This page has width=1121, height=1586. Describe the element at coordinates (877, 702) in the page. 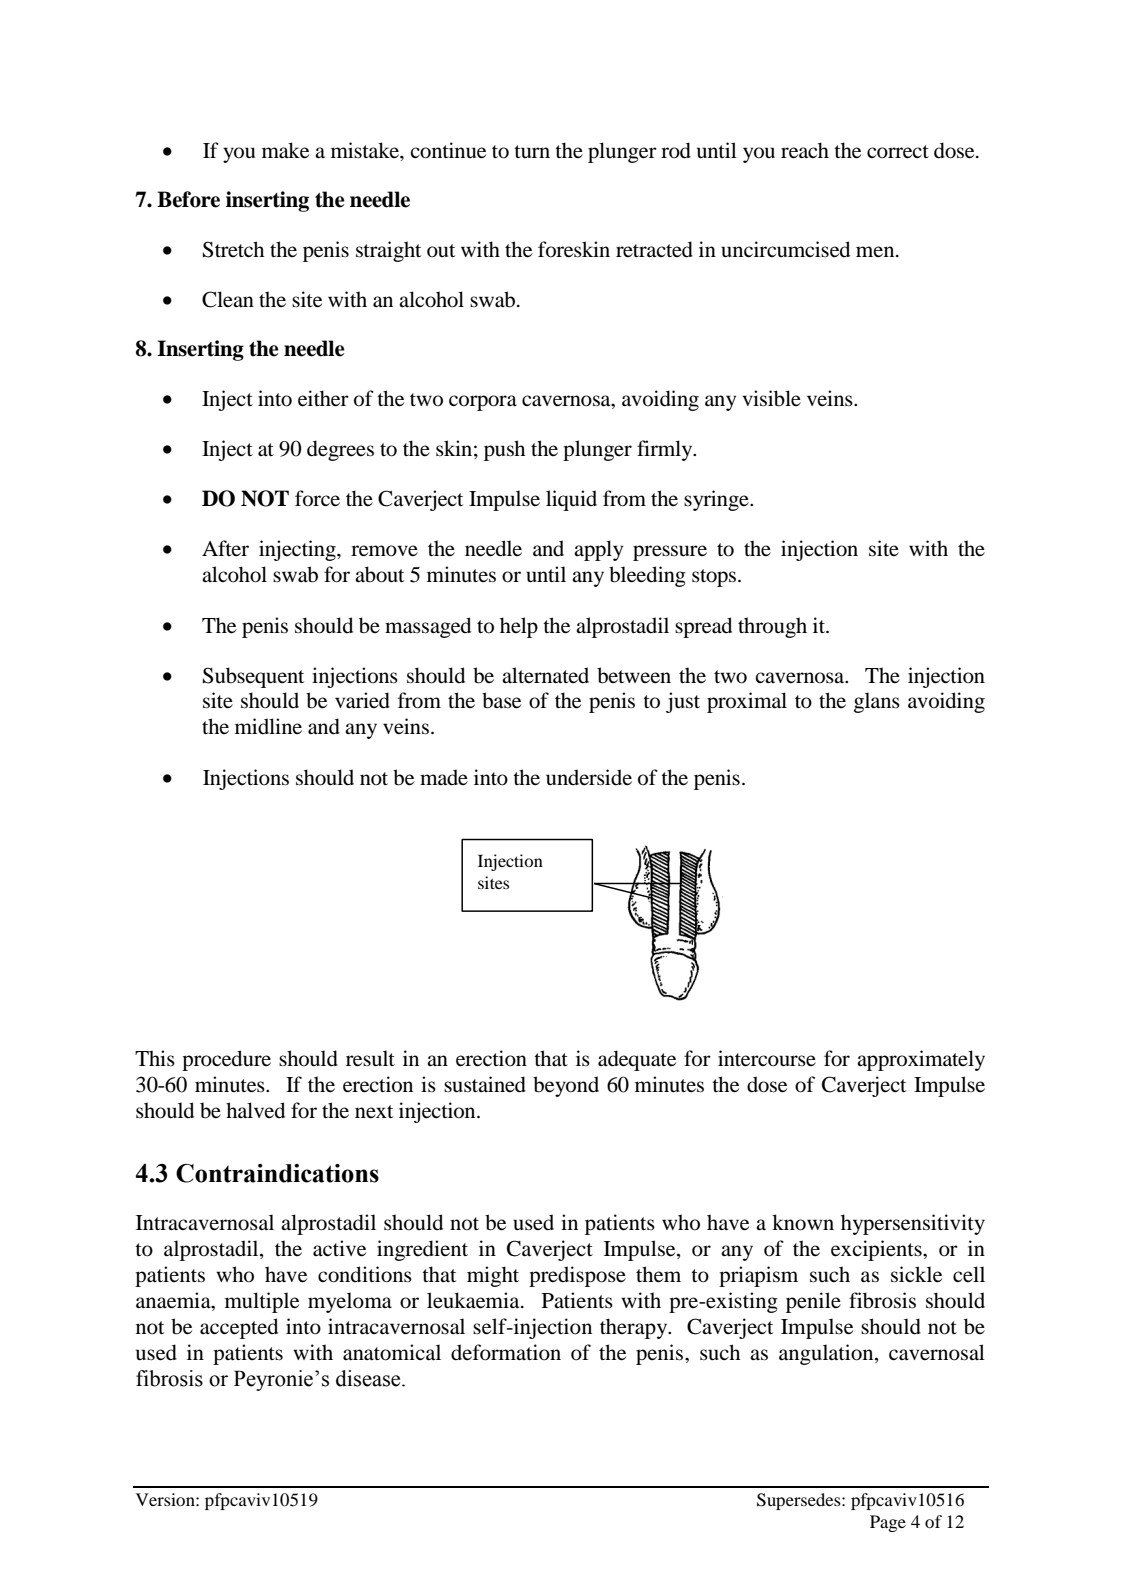

I see `glans` at that location.
